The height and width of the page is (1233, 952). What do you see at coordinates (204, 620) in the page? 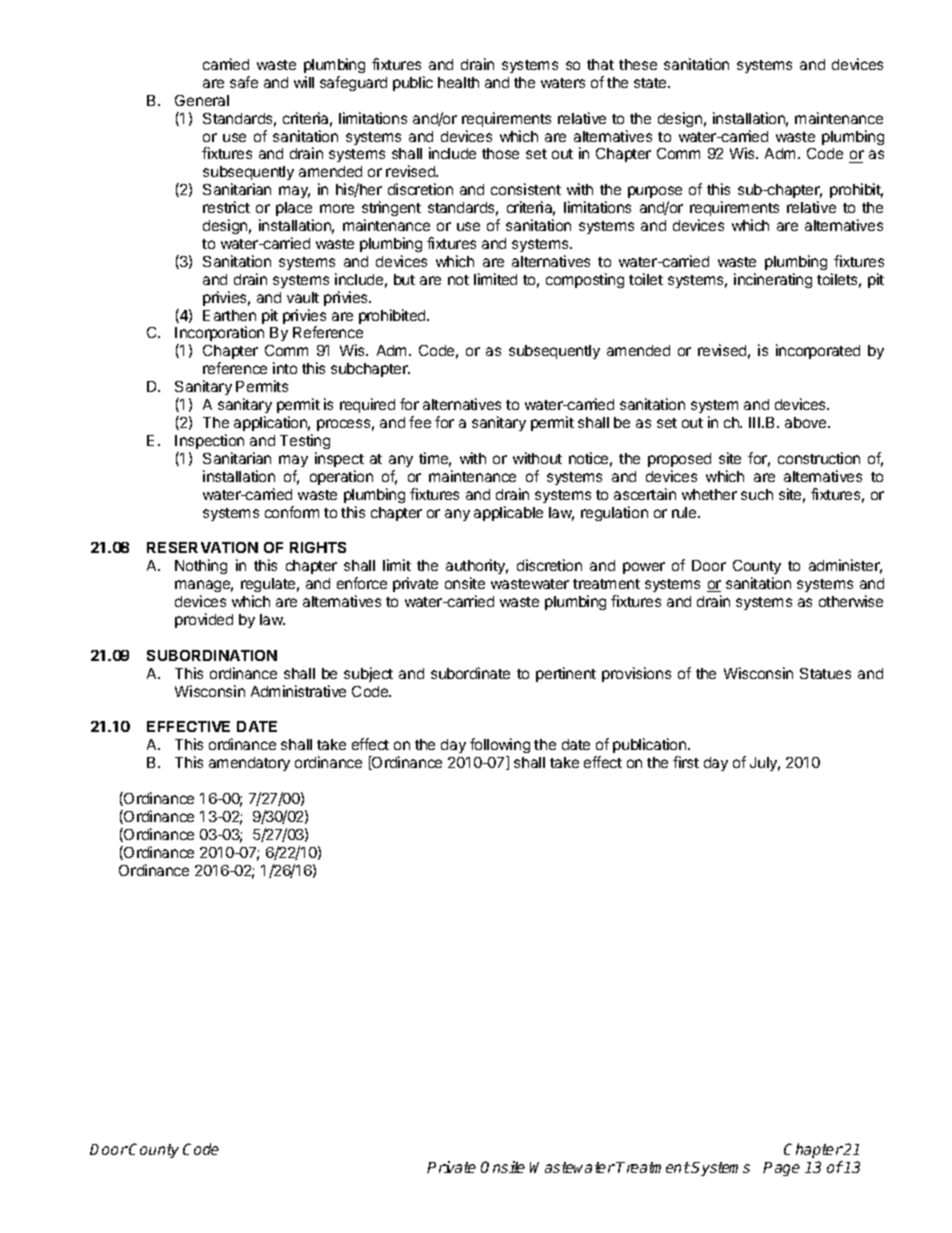
I see `provided` at bounding box center [204, 620].
